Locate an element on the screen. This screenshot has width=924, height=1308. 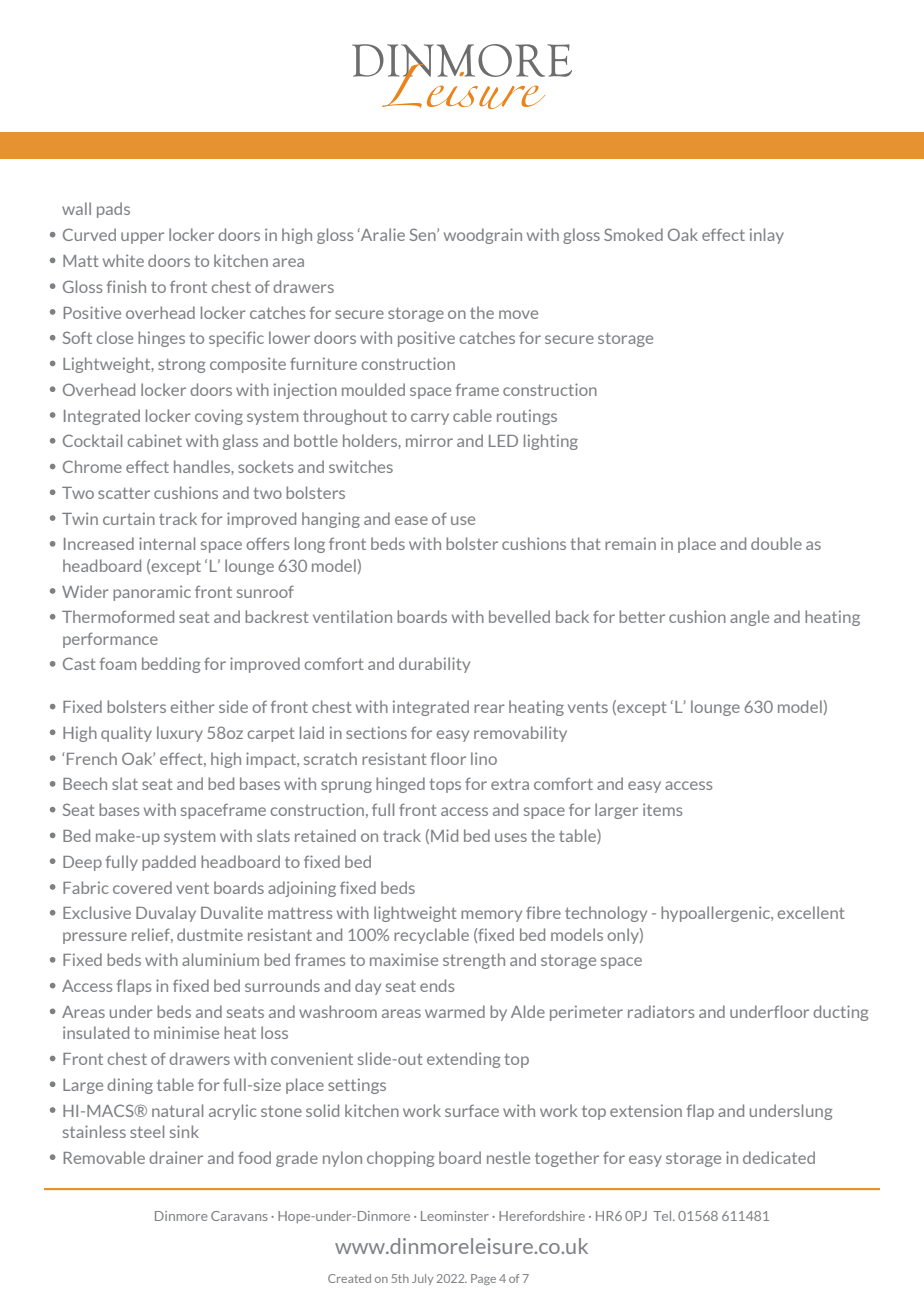
upper is located at coordinates (142, 238).
